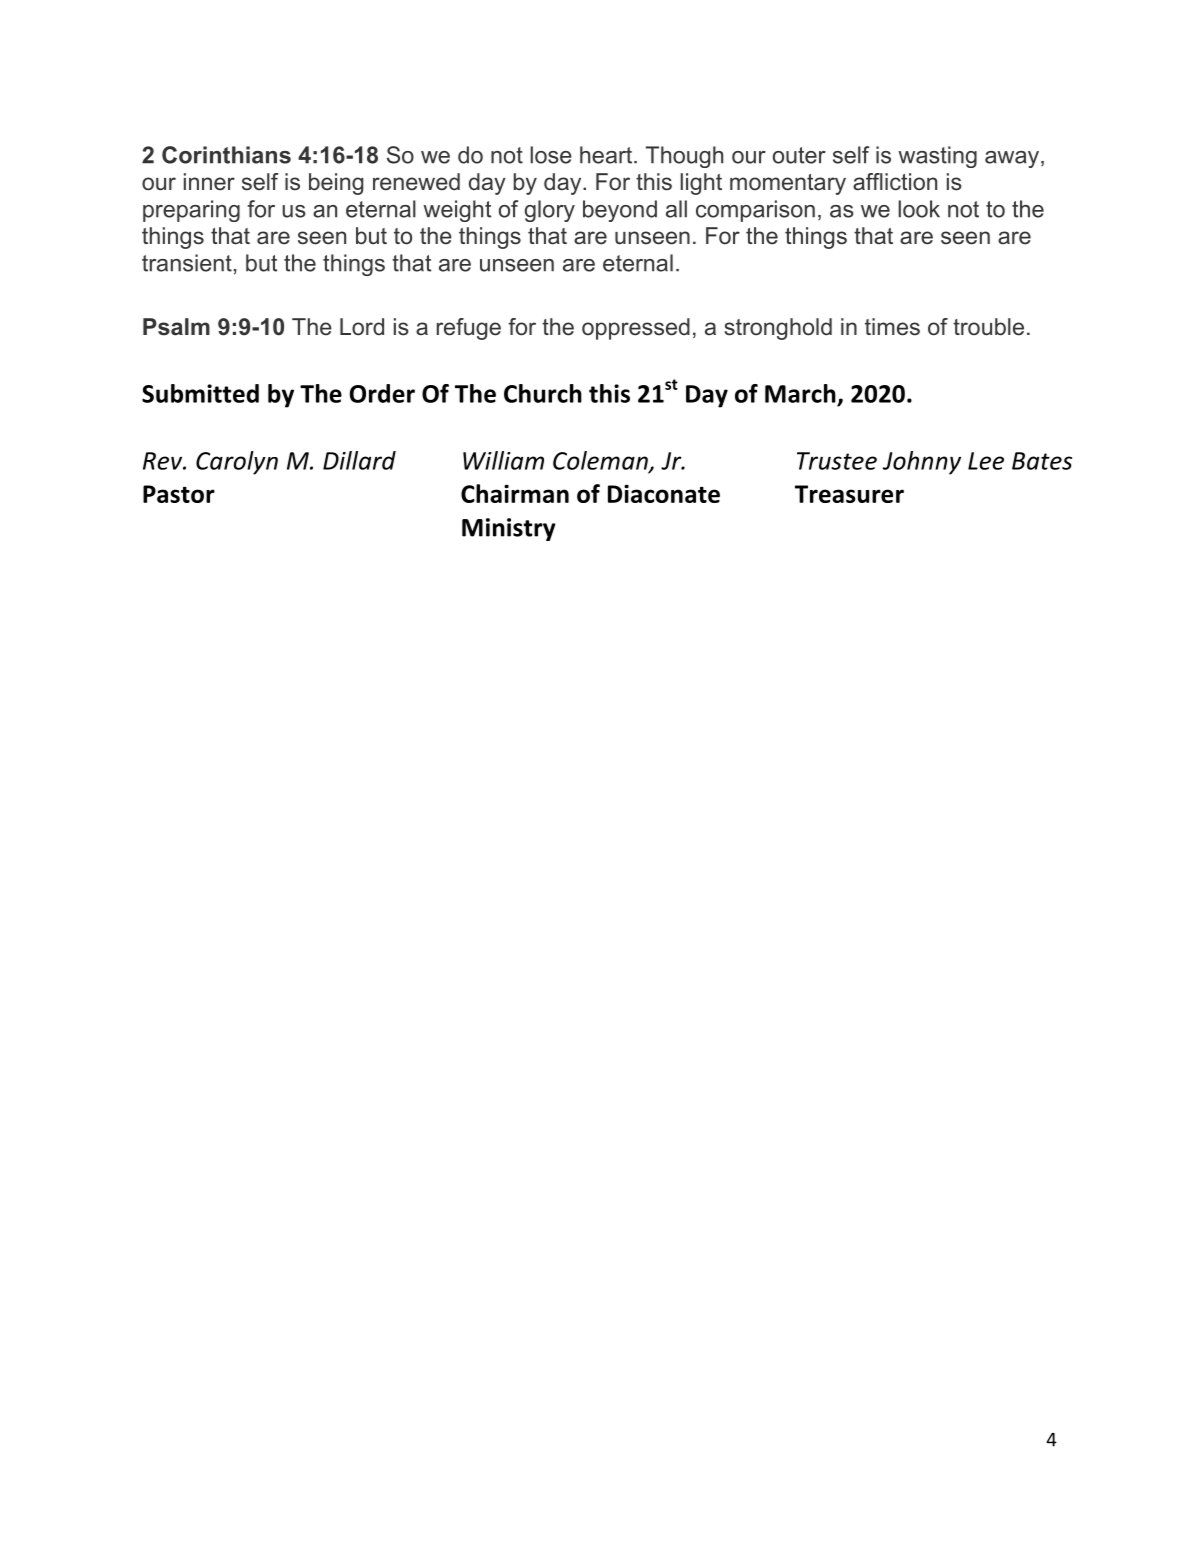 The image size is (1197, 1548). What do you see at coordinates (226, 155) in the document?
I see `Corinthians` at bounding box center [226, 155].
